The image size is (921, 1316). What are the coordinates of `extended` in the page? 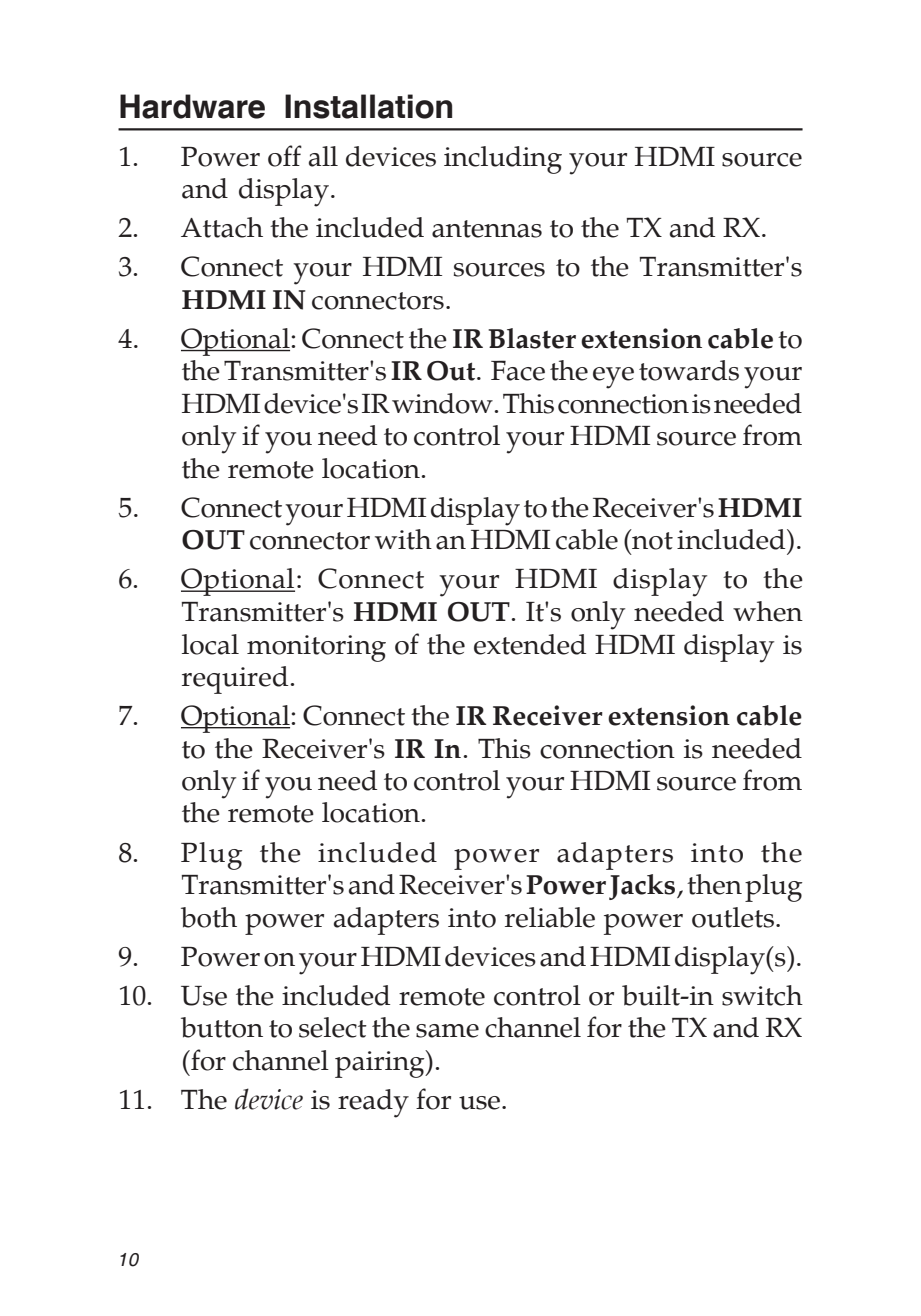 It's located at (530, 644).
